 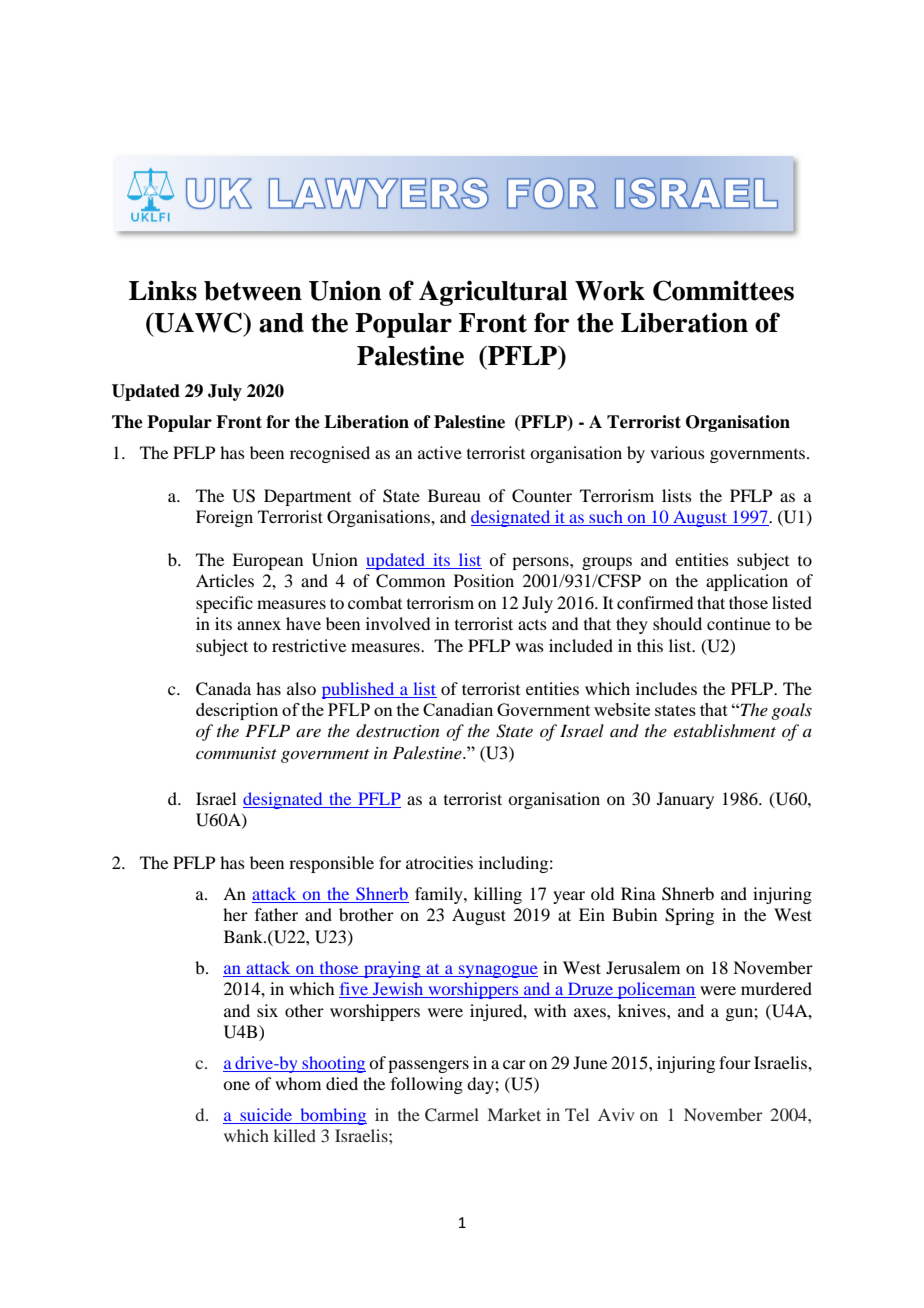 What do you see at coordinates (454, 495) in the screenshot?
I see `Bureau` at bounding box center [454, 495].
